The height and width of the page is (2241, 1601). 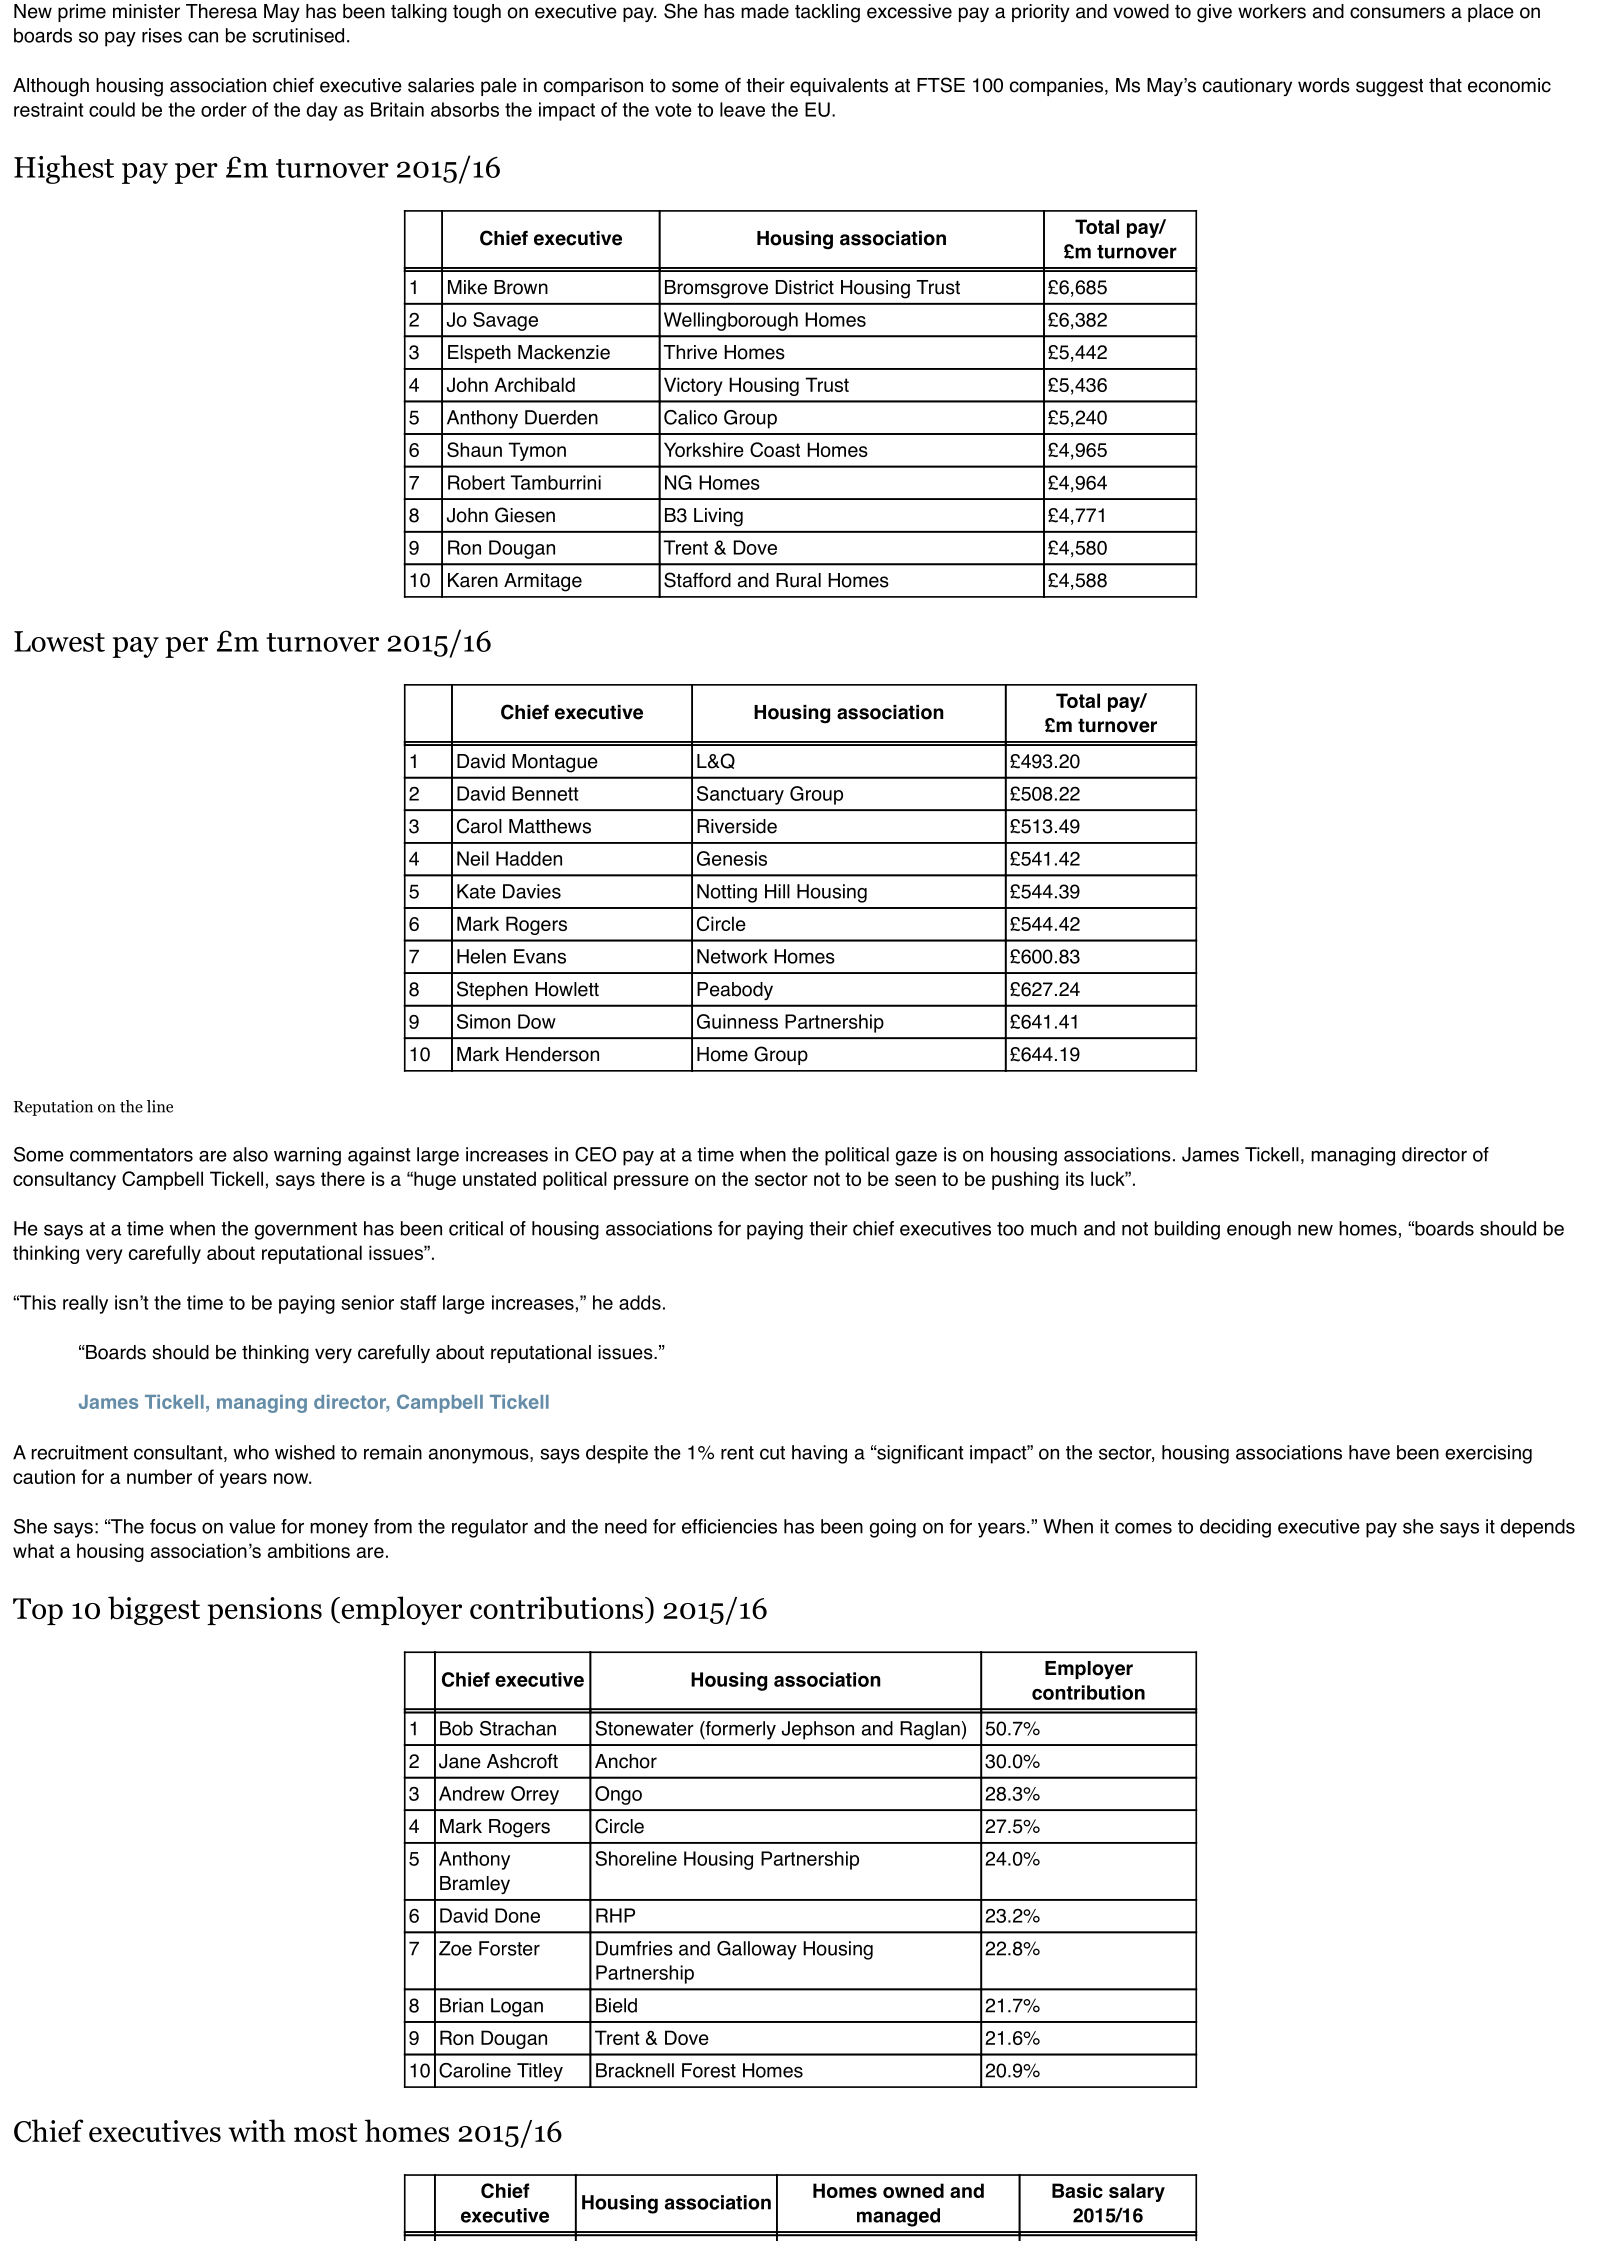 I want to click on Lowest, so click(x=59, y=641).
